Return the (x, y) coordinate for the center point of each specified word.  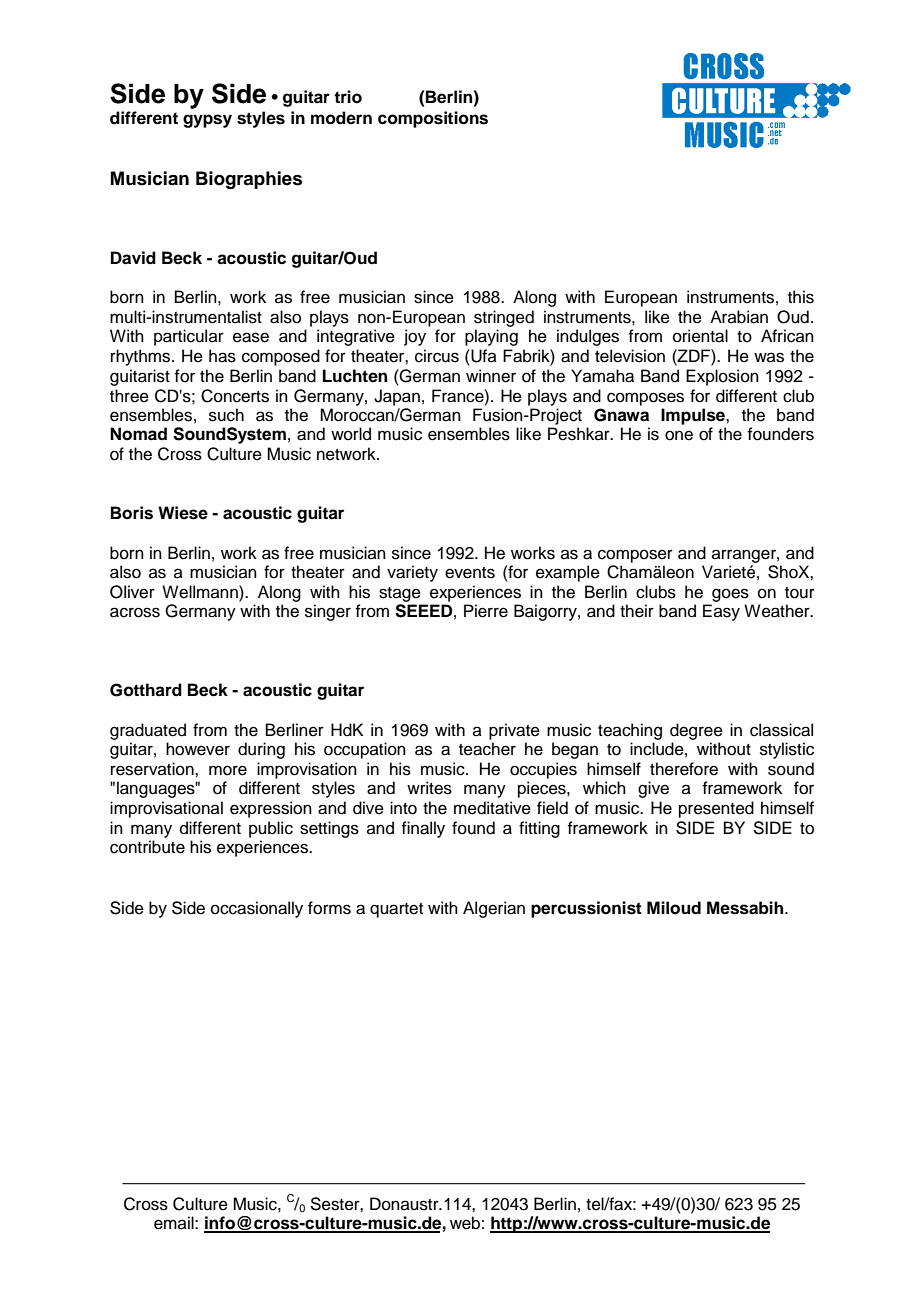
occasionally (257, 909)
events (470, 573)
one (679, 435)
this (801, 297)
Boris (132, 513)
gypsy (207, 121)
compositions (433, 119)
